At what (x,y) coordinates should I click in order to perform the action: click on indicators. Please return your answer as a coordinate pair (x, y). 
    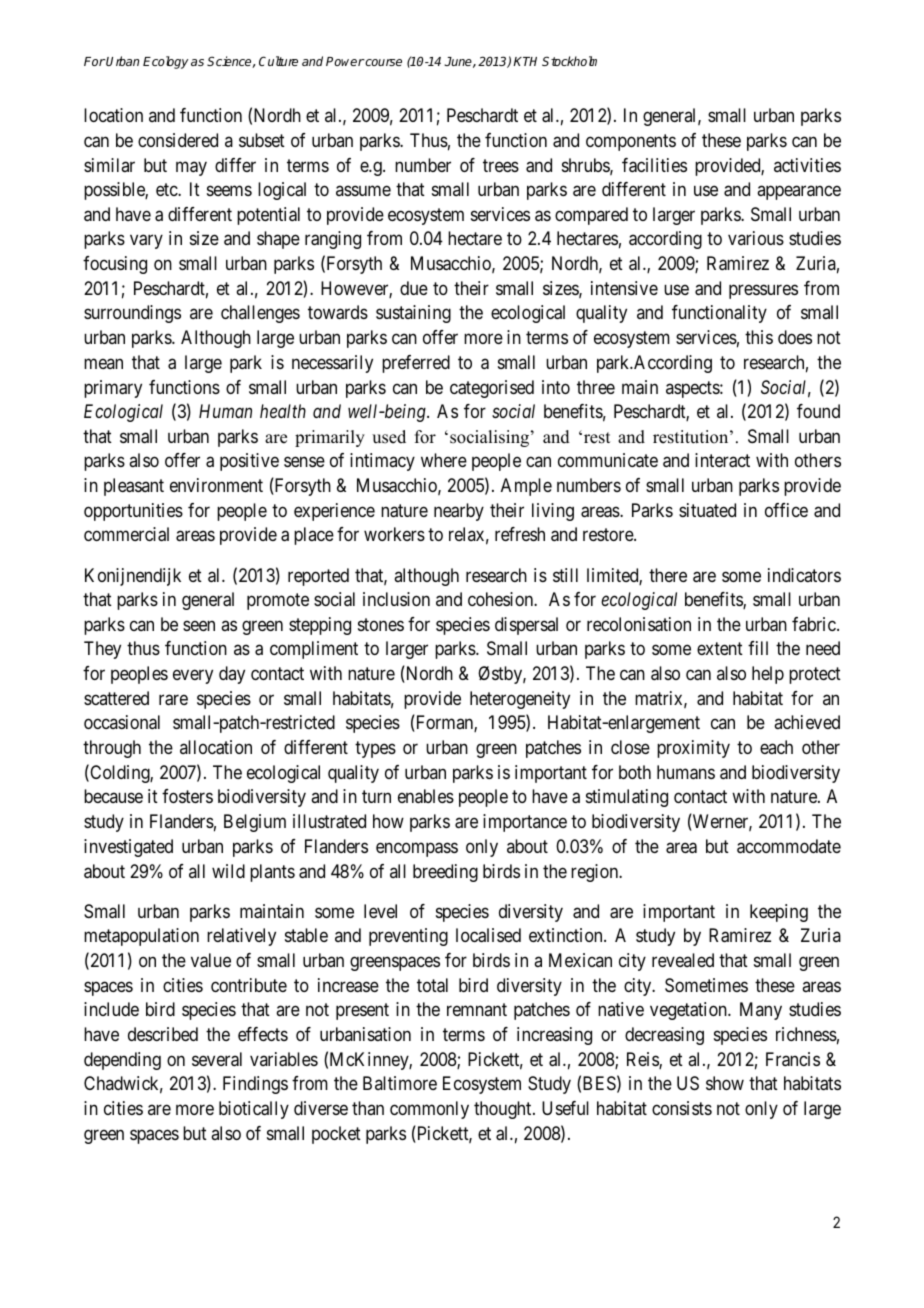
    Looking at the image, I should click on (804, 575).
